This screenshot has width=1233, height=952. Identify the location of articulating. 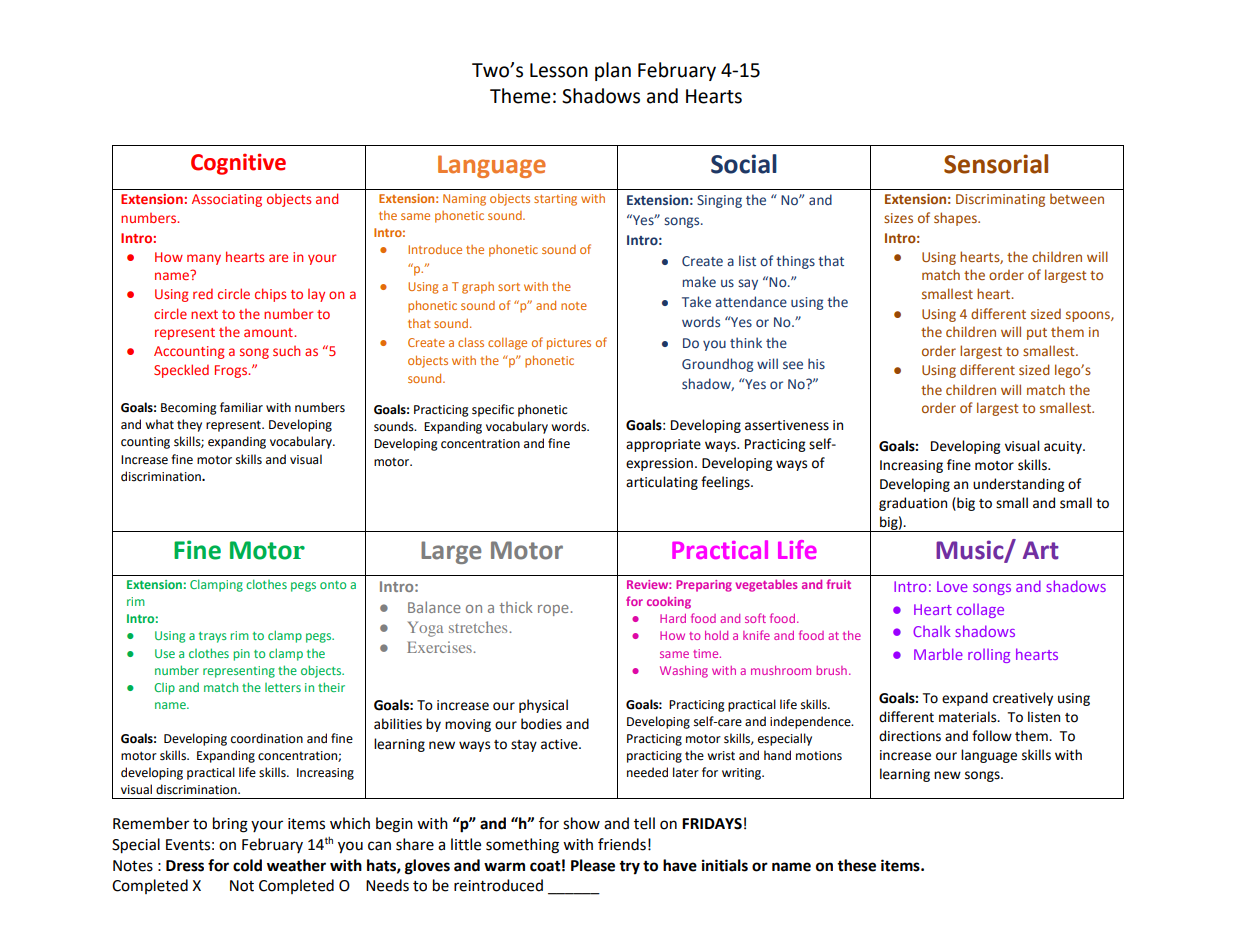
(662, 483).
